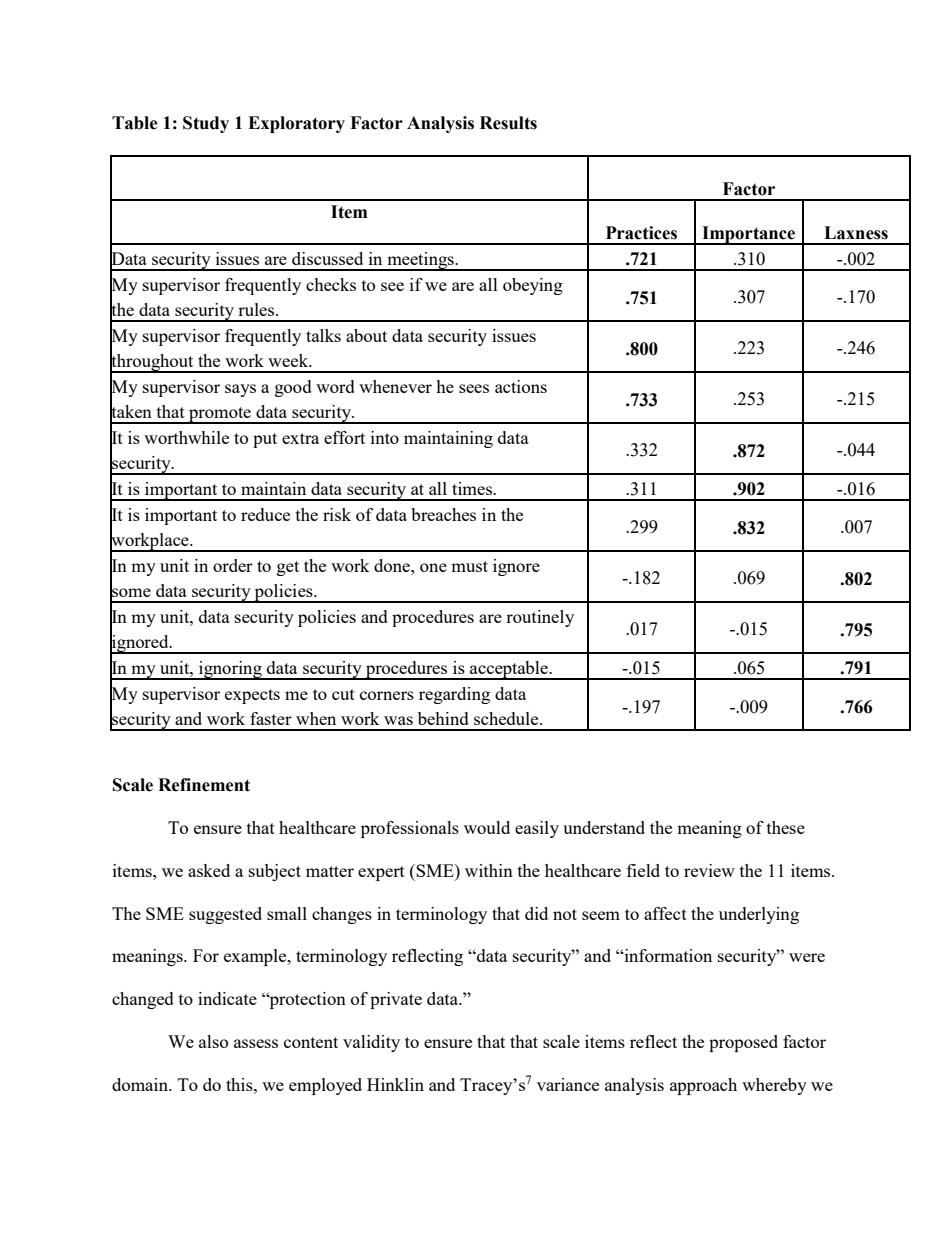 This image has width=952, height=1233. I want to click on routinely, so click(540, 618).
